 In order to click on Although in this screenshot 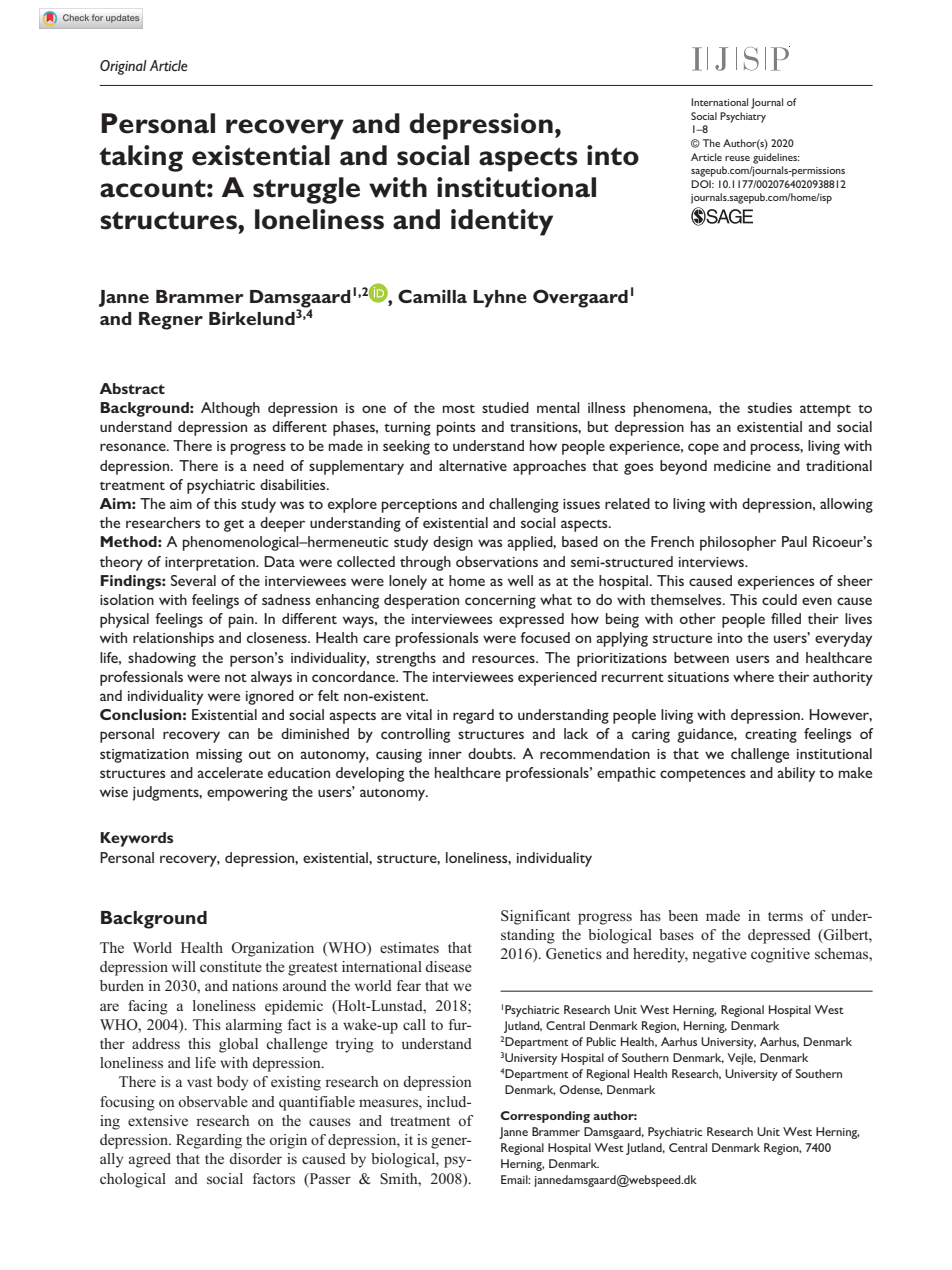, I will do `click(230, 409)`.
